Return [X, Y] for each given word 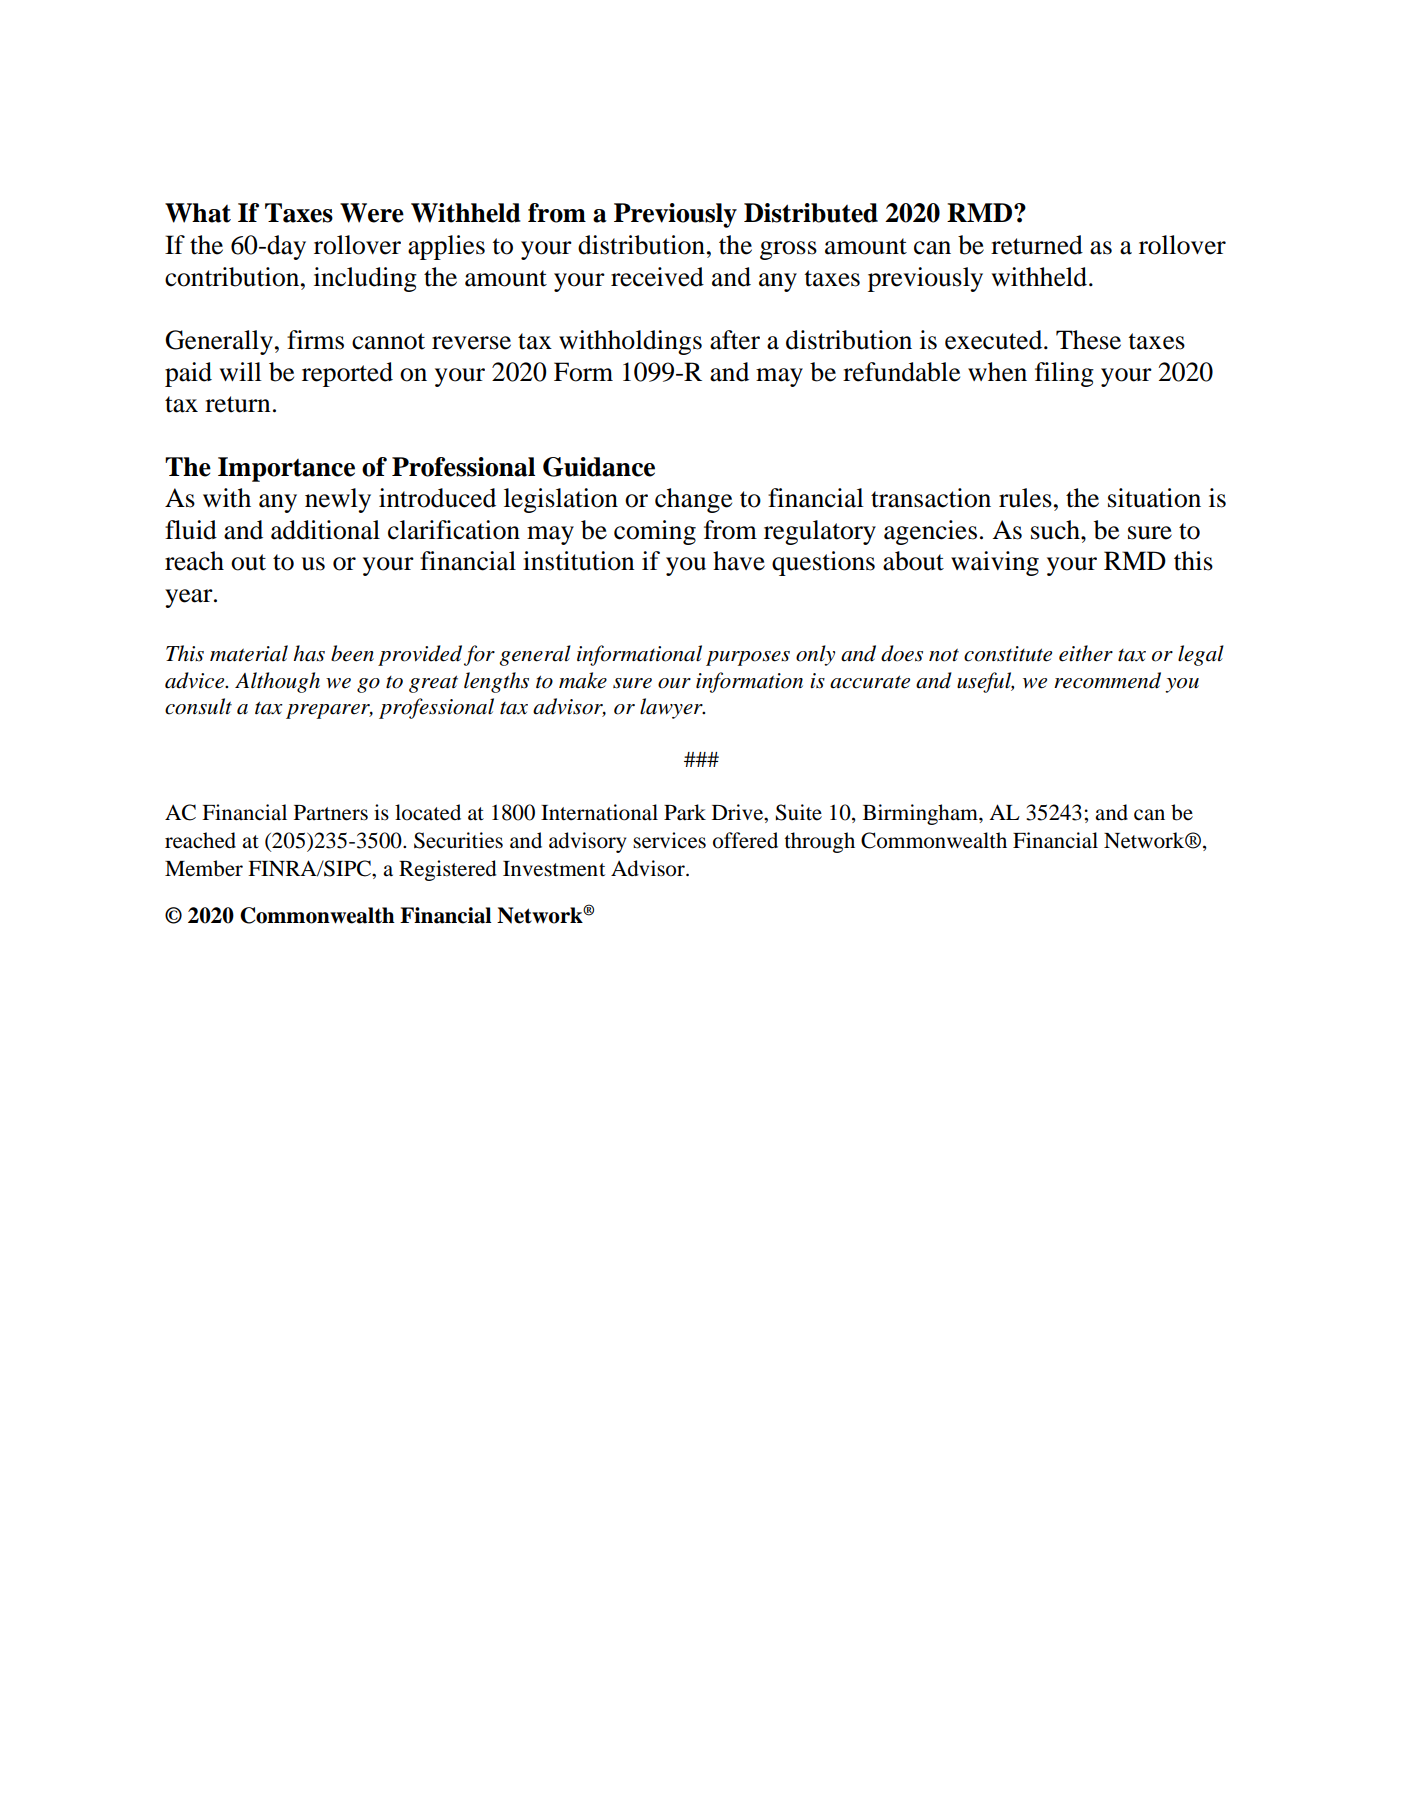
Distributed [811, 213]
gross [788, 250]
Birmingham [921, 814]
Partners [331, 813]
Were [372, 213]
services [669, 840]
